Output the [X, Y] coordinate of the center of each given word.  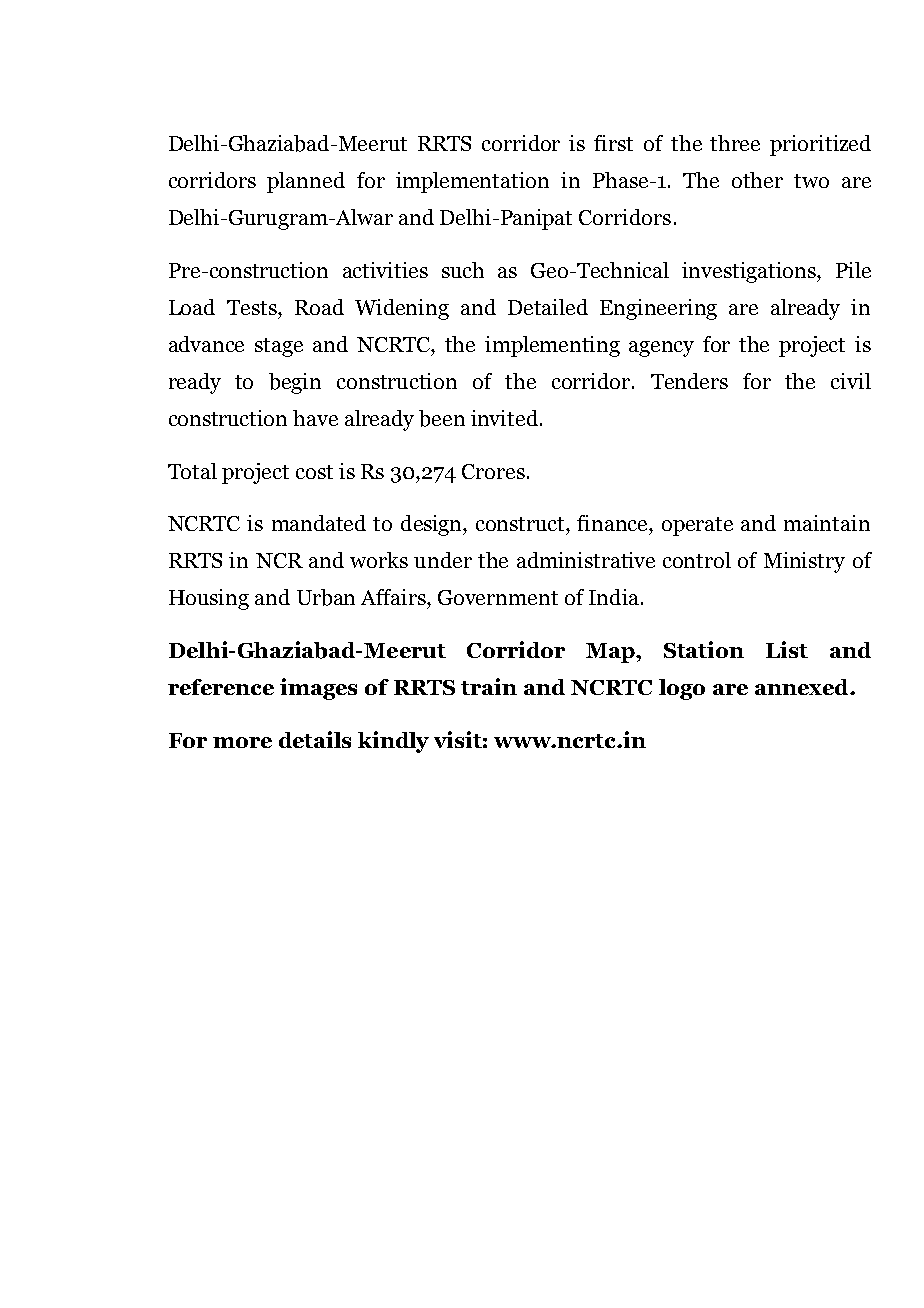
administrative [586, 560]
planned [306, 182]
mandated [319, 523]
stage [279, 347]
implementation [472, 182]
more [242, 742]
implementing [552, 346]
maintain [827, 523]
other [757, 180]
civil [851, 381]
